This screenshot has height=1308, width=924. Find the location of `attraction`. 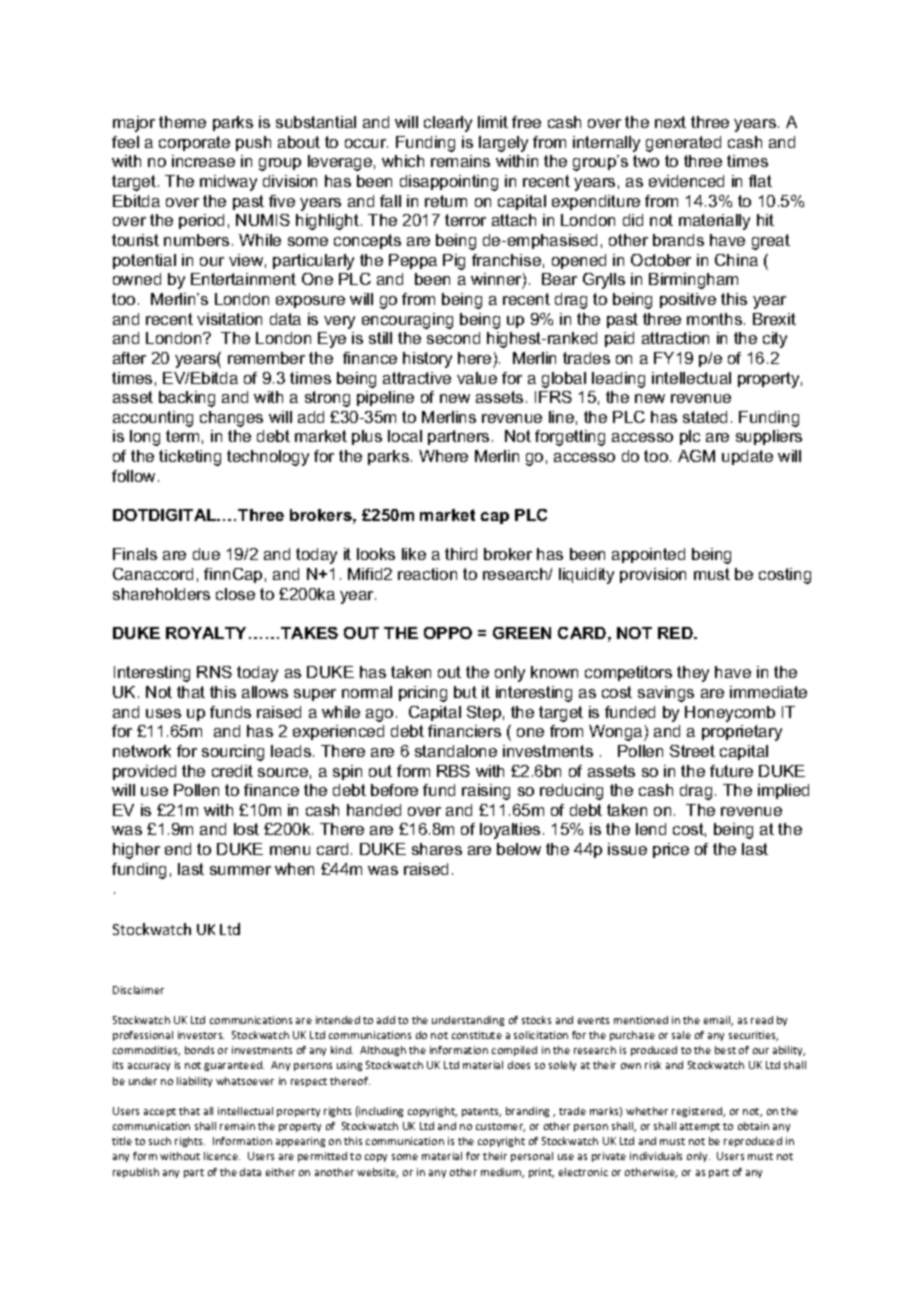

attraction is located at coordinates (675, 338).
